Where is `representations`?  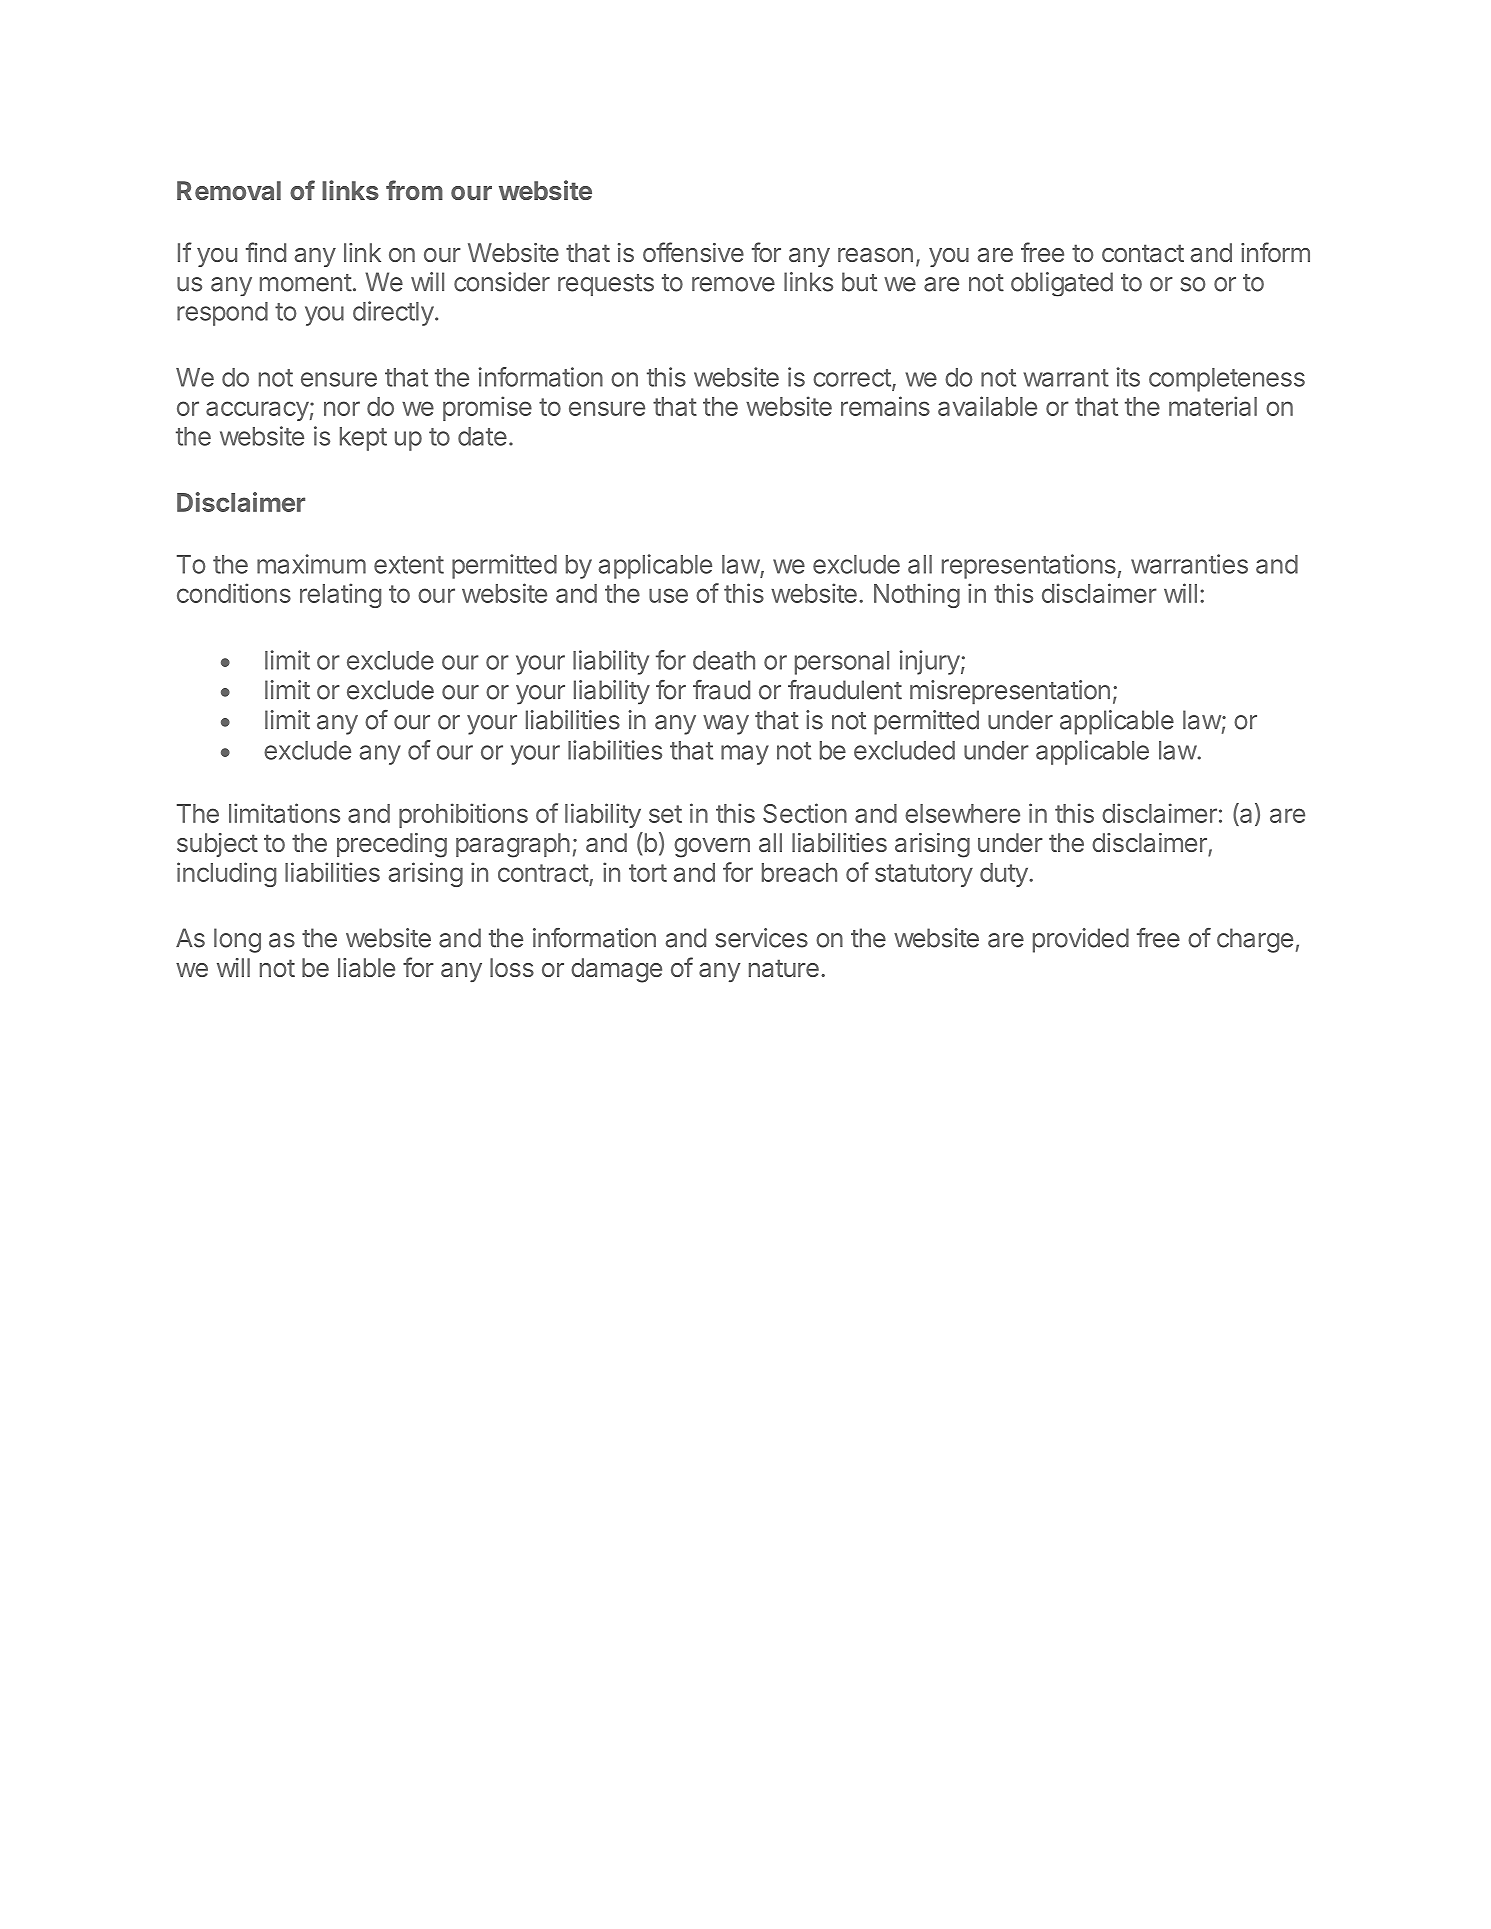
representations is located at coordinates (1029, 566).
